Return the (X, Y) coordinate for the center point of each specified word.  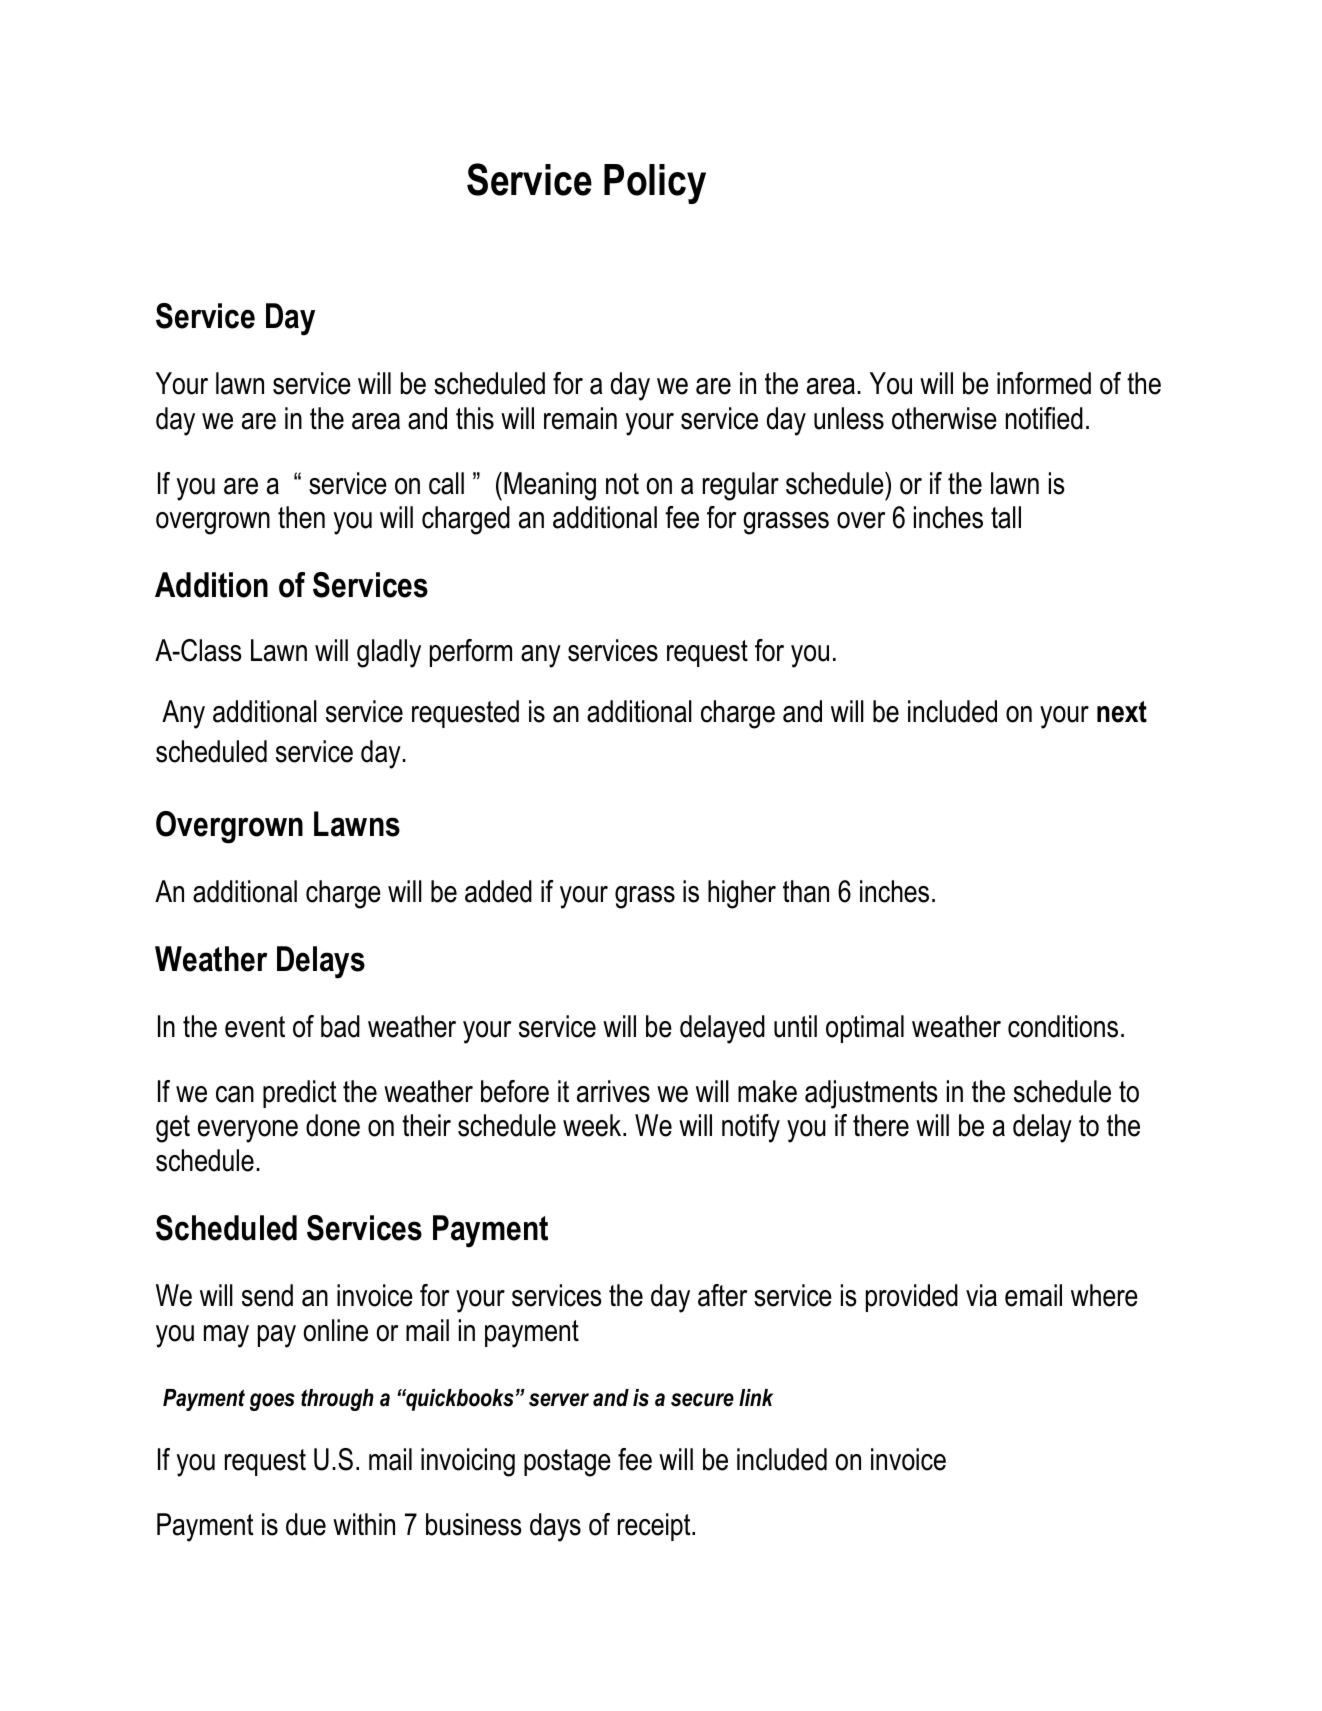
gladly (389, 653)
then (301, 517)
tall (1006, 517)
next (1122, 712)
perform (471, 653)
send (267, 1295)
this (475, 418)
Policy (655, 184)
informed (1044, 383)
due (306, 1524)
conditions (1063, 1026)
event (255, 1027)
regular (741, 486)
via (981, 1295)
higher (742, 894)
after (722, 1295)
